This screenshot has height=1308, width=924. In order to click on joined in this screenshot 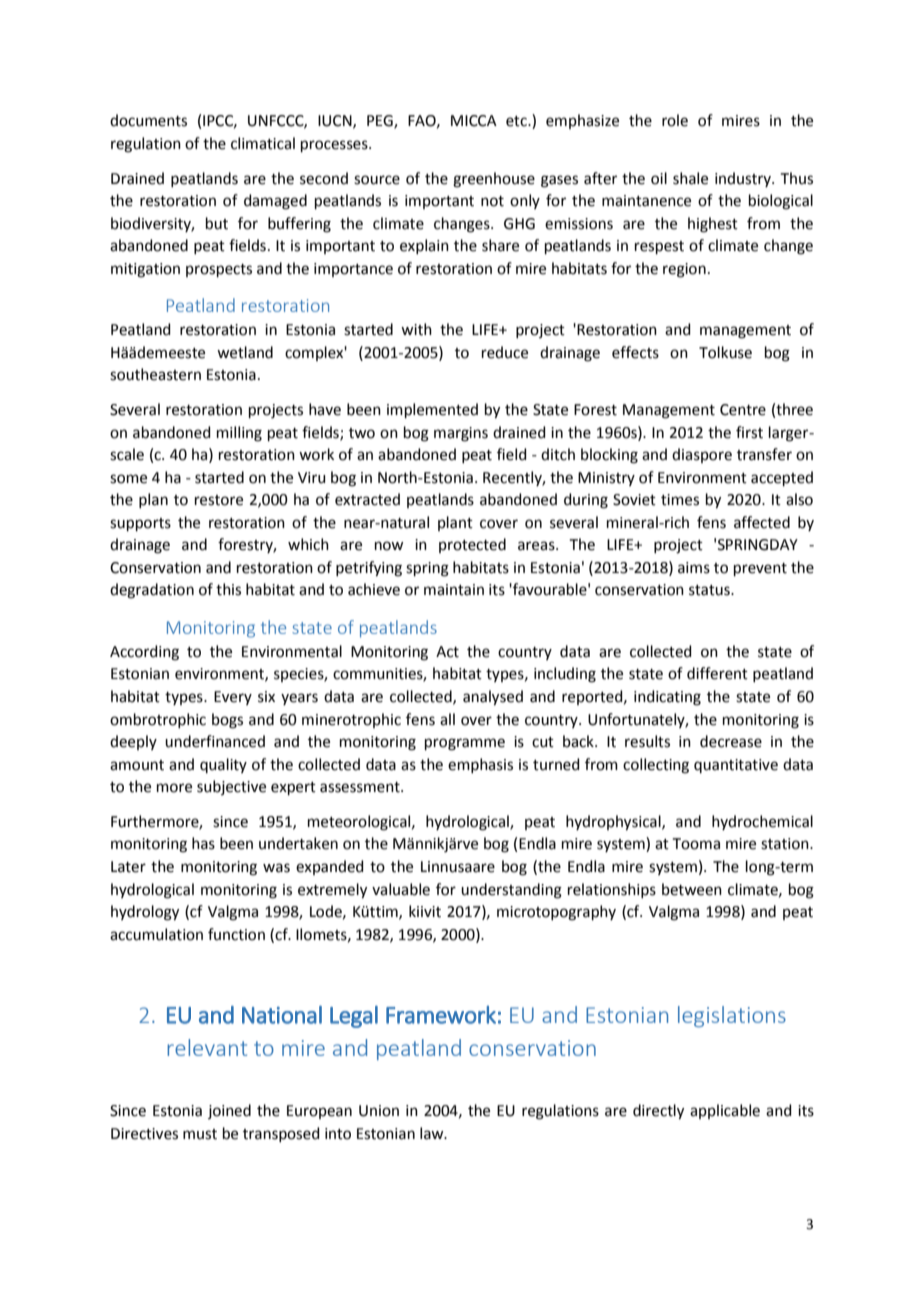, I will do `click(229, 1111)`.
